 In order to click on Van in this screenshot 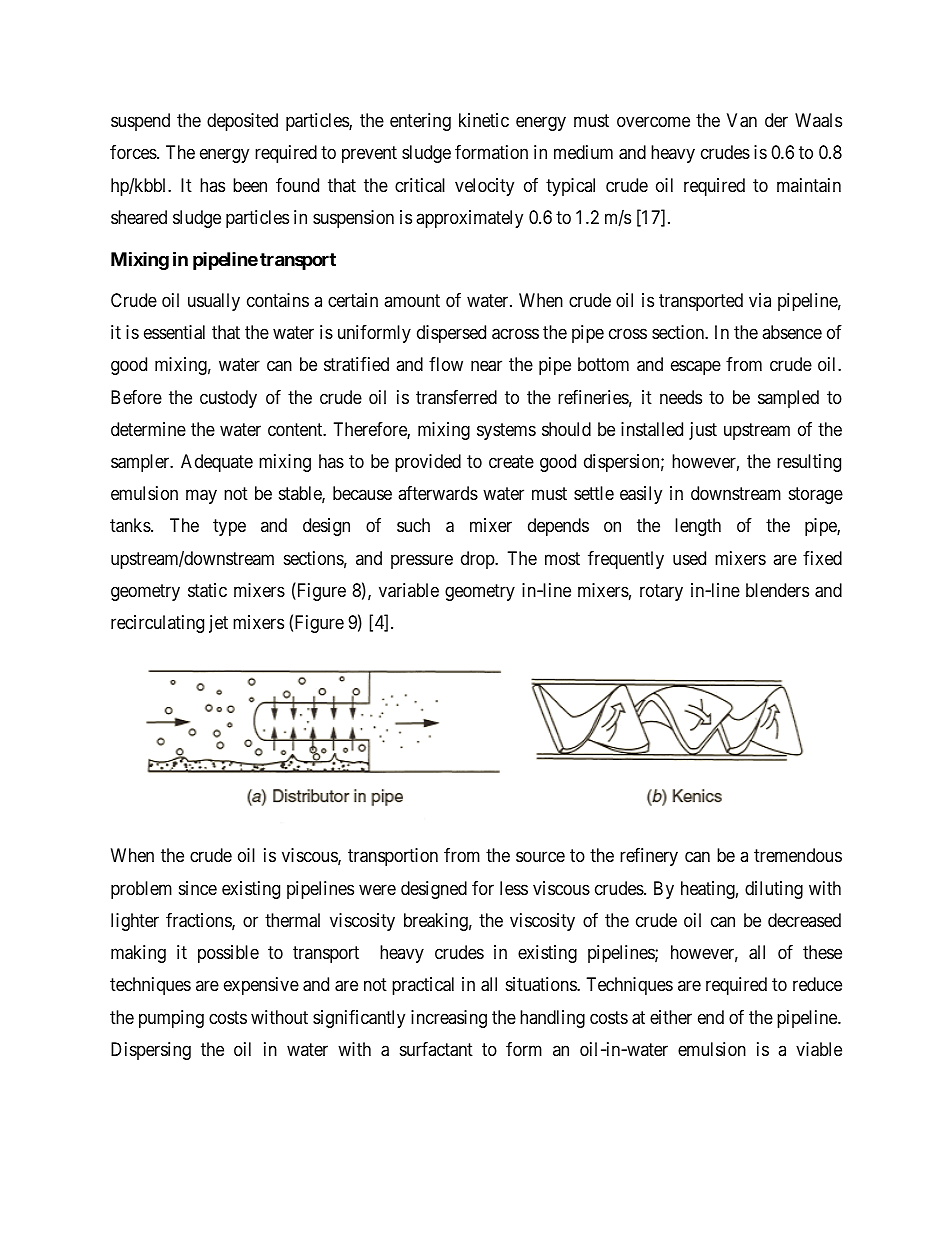, I will do `click(742, 120)`.
